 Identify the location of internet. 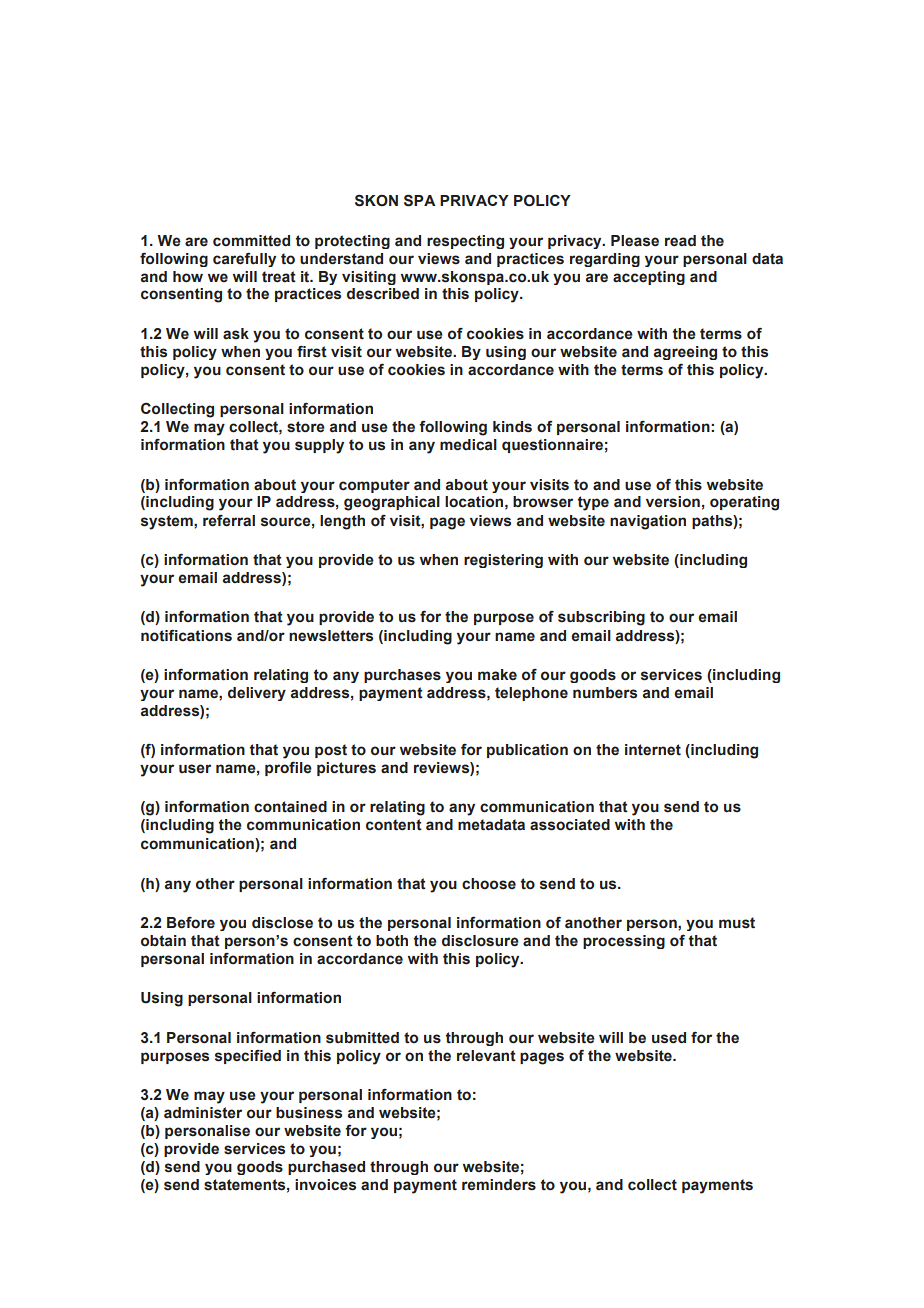
(653, 750).
